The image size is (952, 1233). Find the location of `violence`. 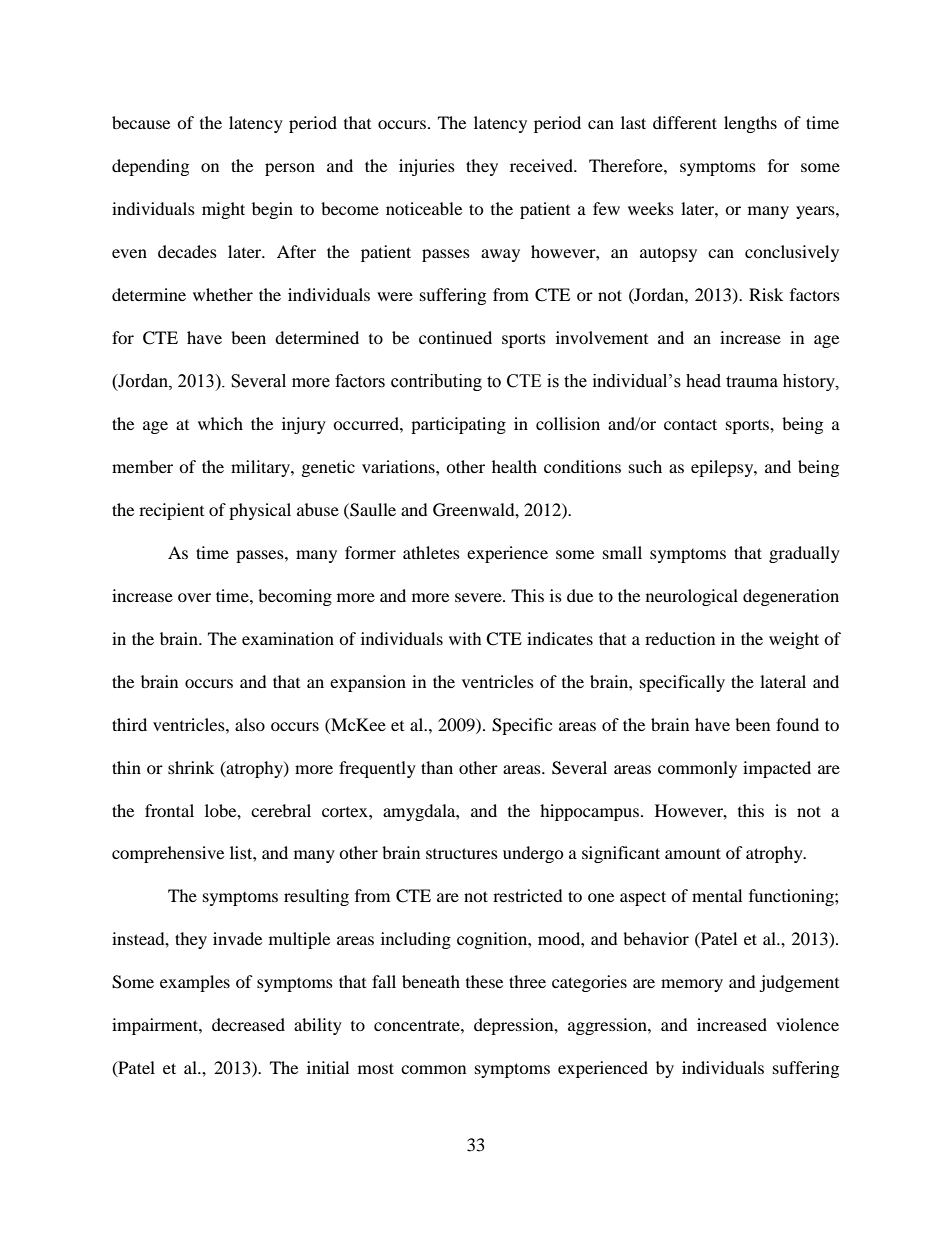

violence is located at coordinates (807, 1024).
